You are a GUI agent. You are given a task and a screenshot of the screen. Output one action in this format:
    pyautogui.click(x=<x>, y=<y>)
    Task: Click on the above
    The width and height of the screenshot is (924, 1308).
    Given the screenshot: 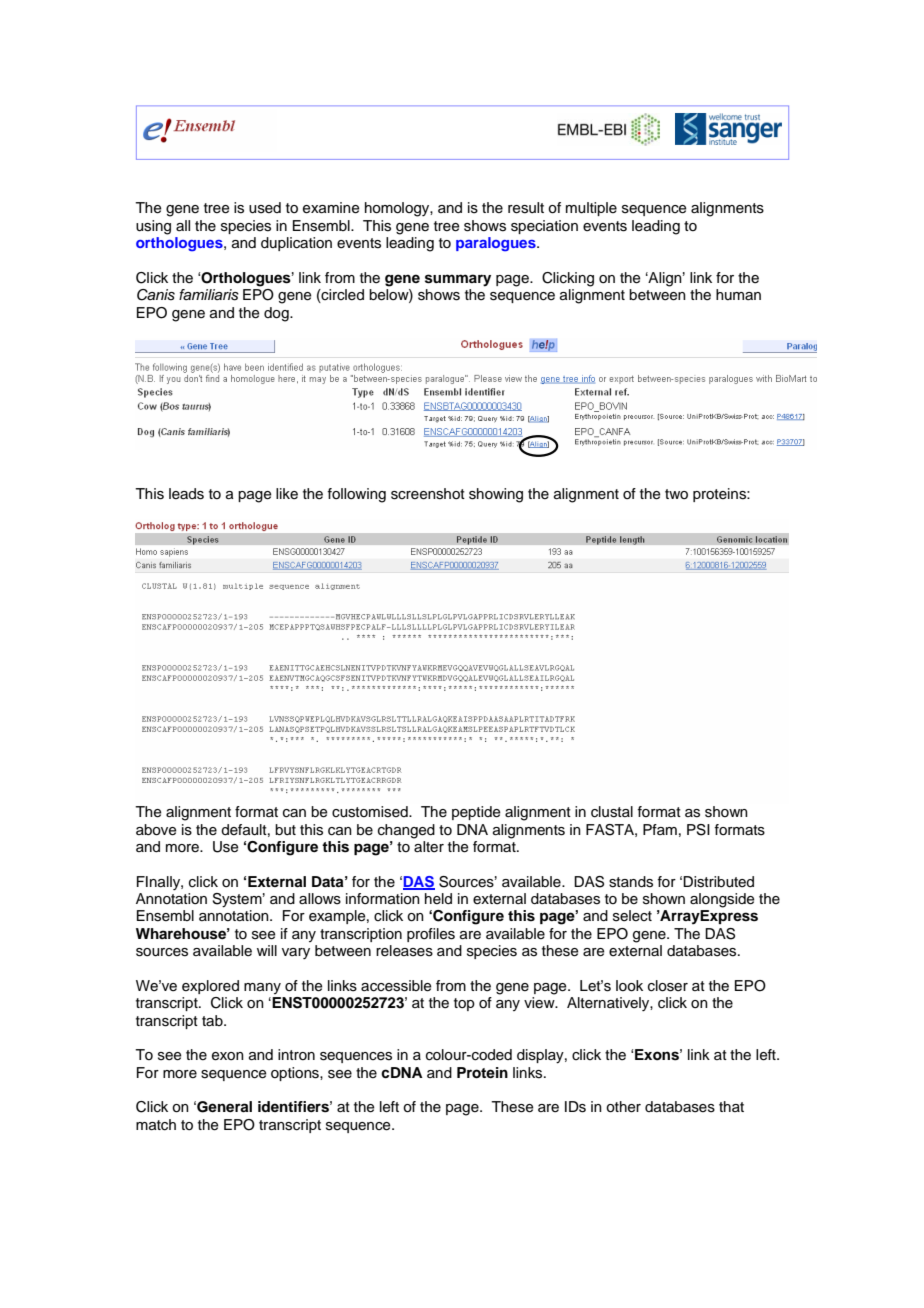 What is the action you would take?
    pyautogui.click(x=156, y=830)
